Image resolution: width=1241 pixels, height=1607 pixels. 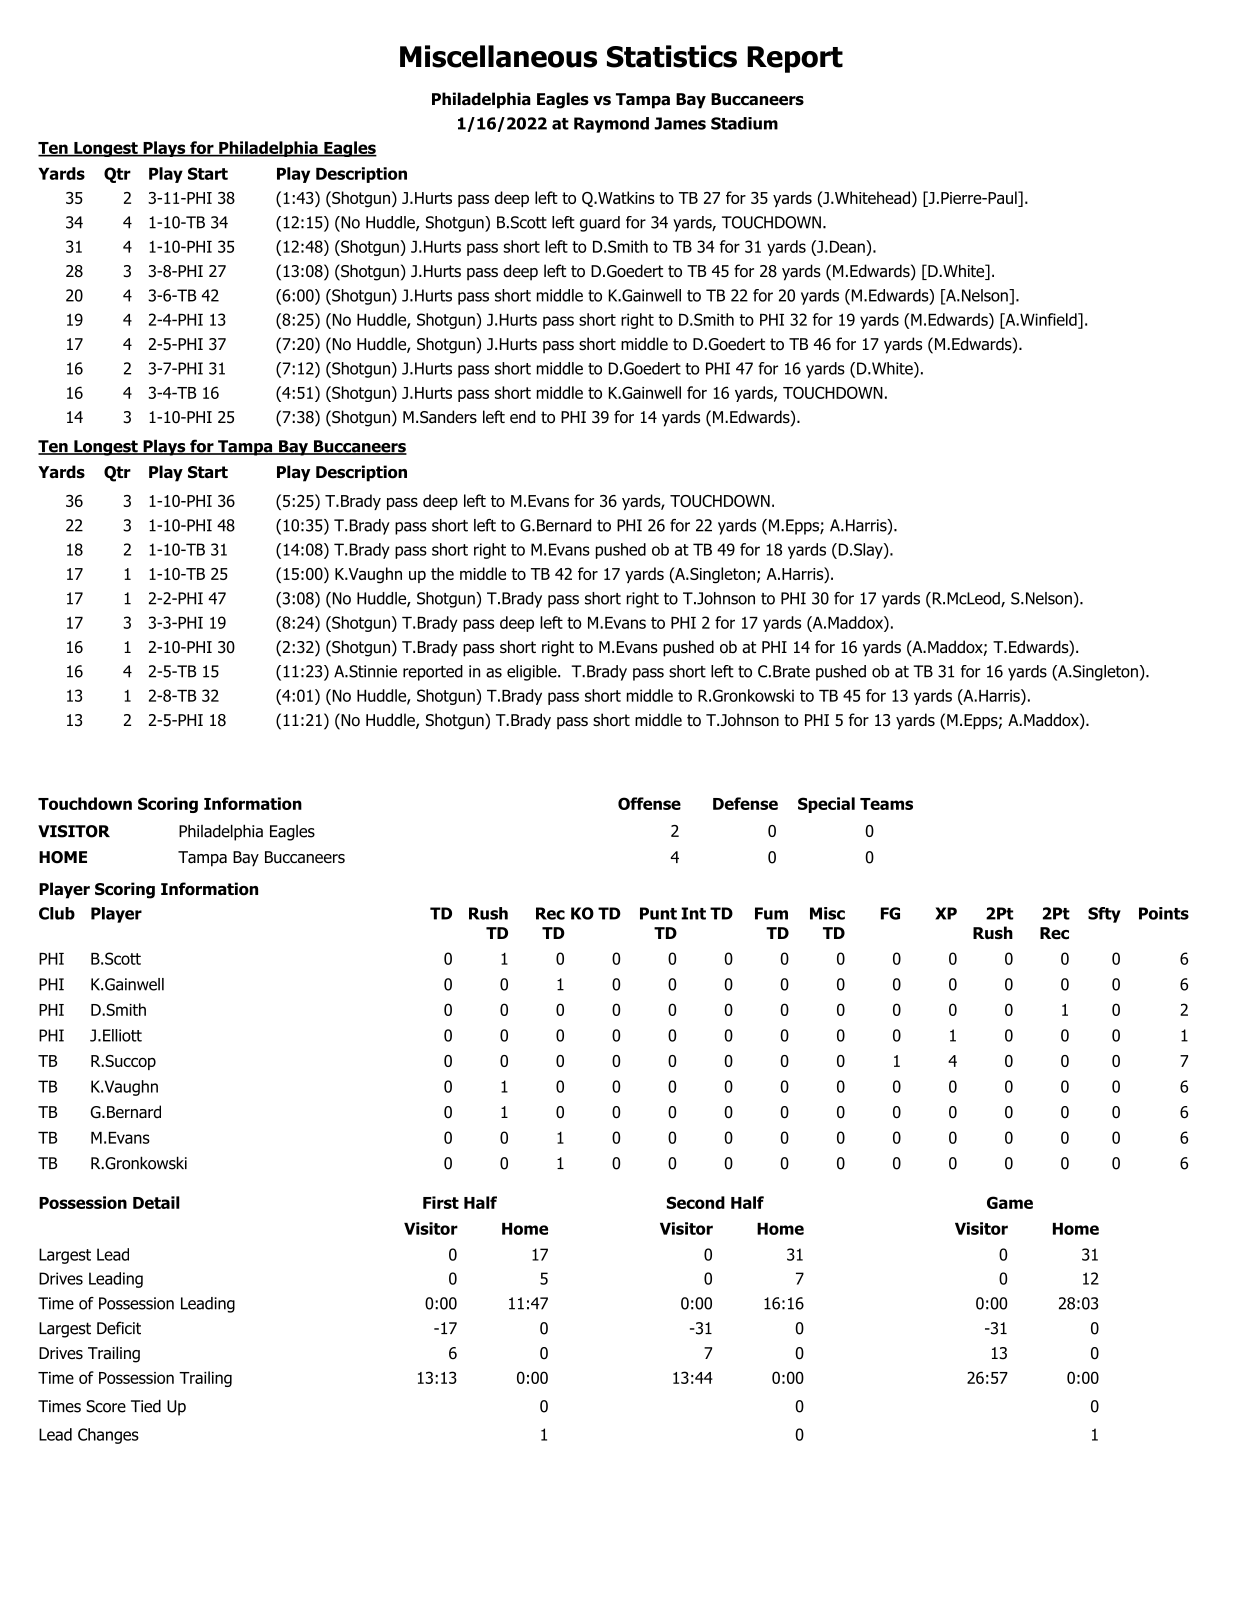 What do you see at coordinates (672, 56) in the screenshot?
I see `Statistics` at bounding box center [672, 56].
